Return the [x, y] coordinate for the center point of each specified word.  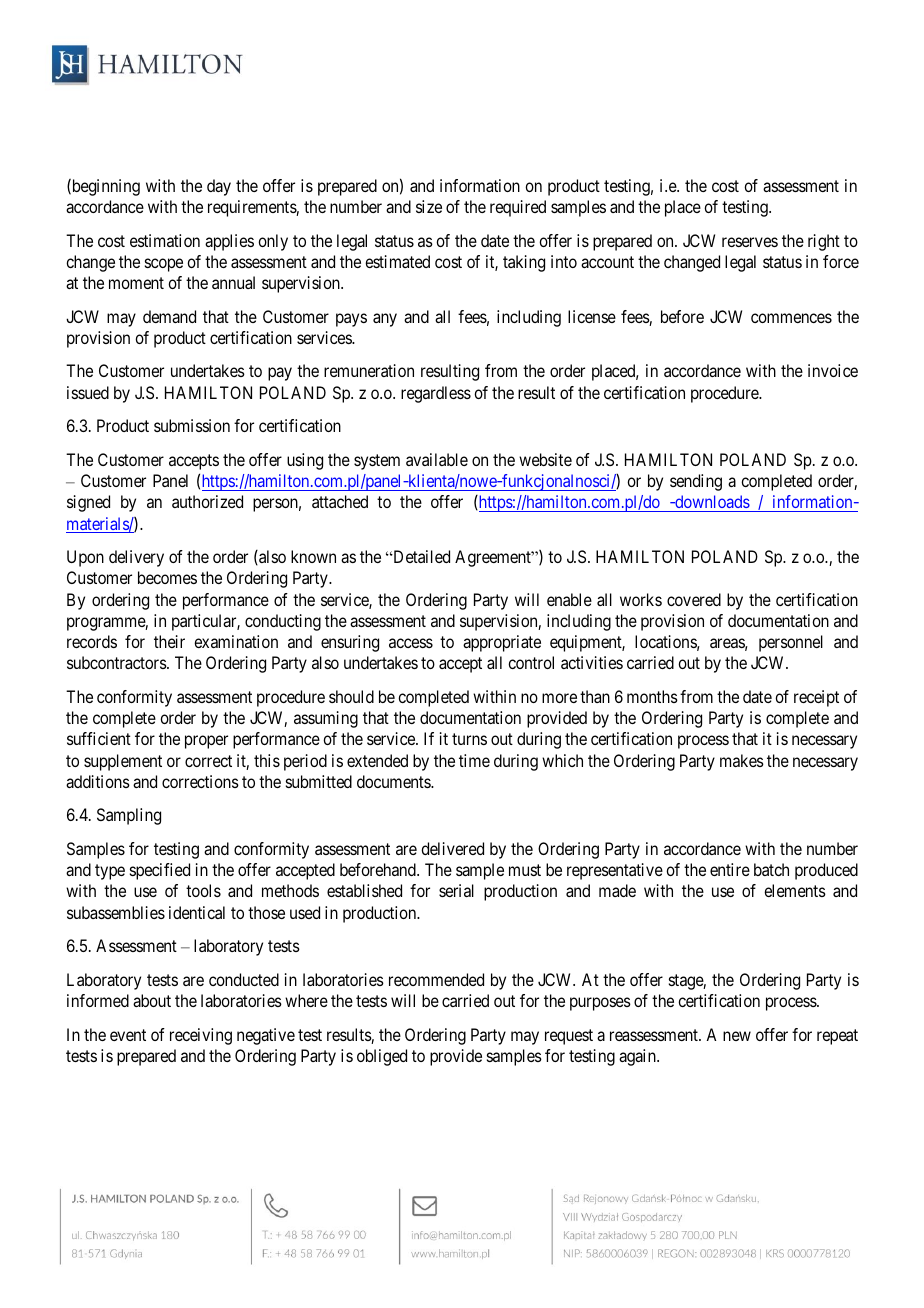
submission [192, 425]
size [429, 206]
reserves [750, 242]
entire [730, 869]
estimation [165, 240]
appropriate [502, 643]
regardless [436, 394]
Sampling [129, 816]
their [169, 641]
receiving [201, 1036]
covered [694, 599]
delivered [452, 848]
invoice [833, 370]
